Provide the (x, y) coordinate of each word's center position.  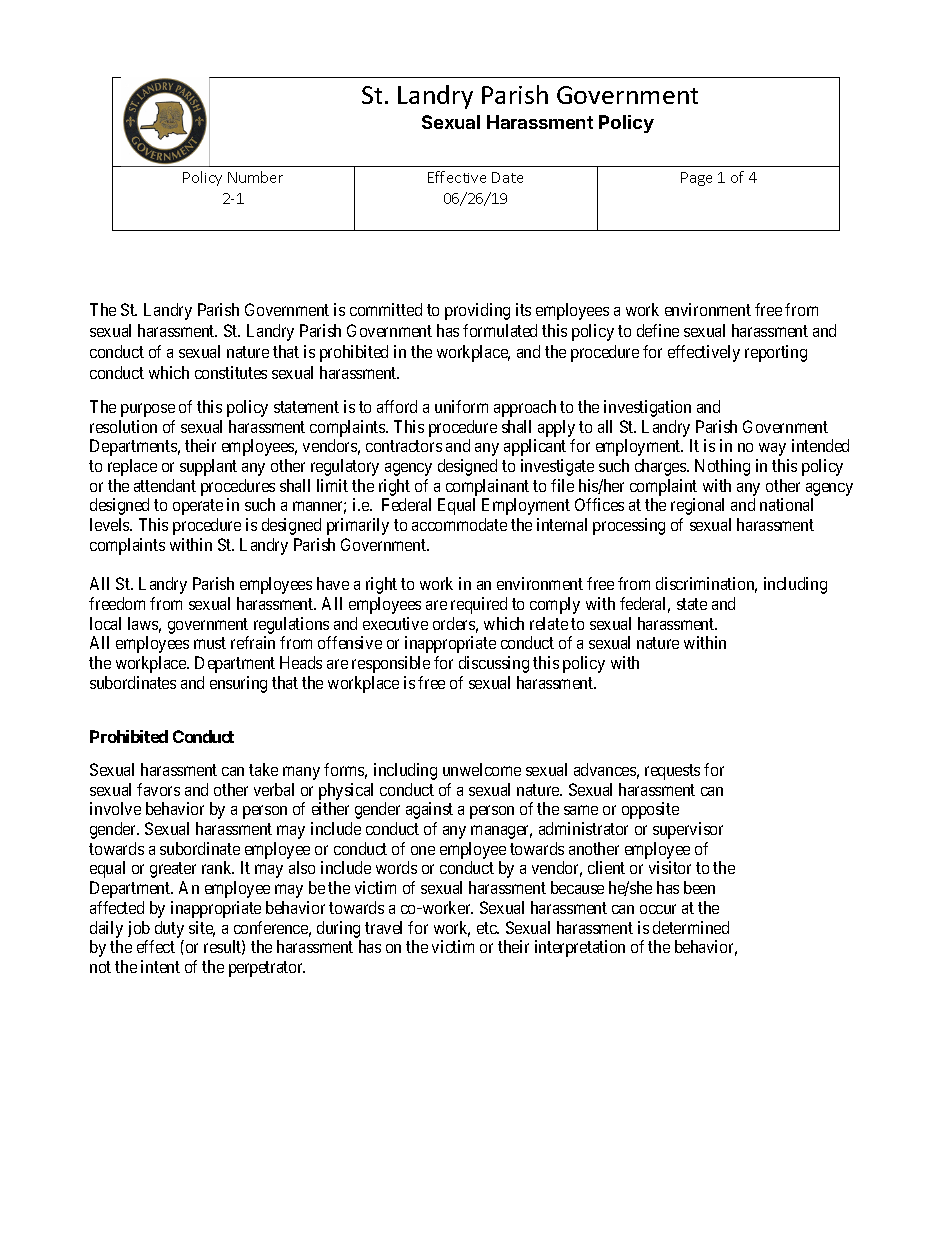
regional (697, 506)
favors (158, 789)
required (479, 605)
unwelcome (482, 769)
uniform (461, 406)
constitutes (231, 372)
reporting (776, 353)
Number (255, 177)
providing (477, 311)
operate (198, 507)
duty (169, 929)
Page (696, 179)
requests (672, 772)
